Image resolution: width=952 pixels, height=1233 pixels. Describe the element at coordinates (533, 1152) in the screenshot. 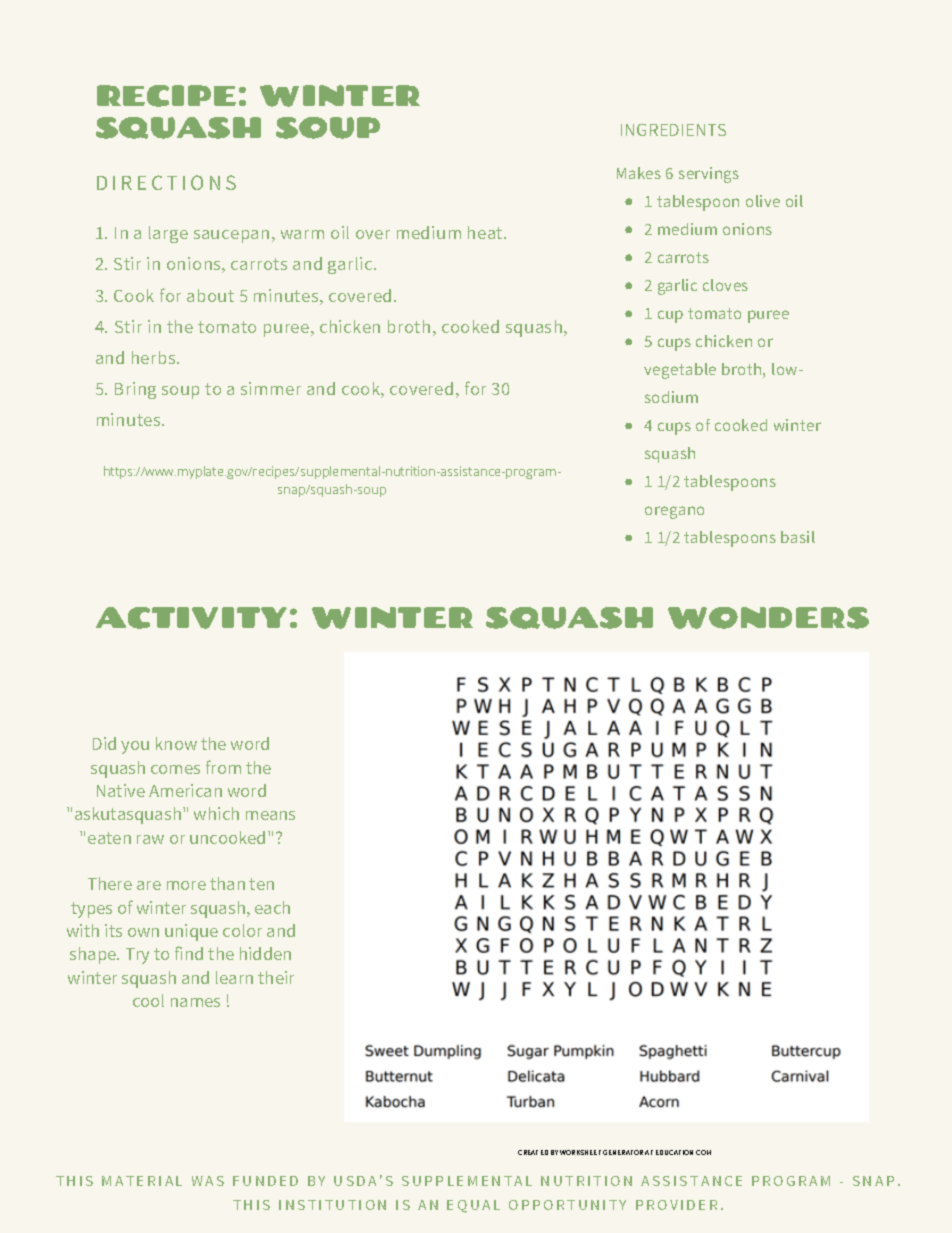

I see `CREATED` at that location.
